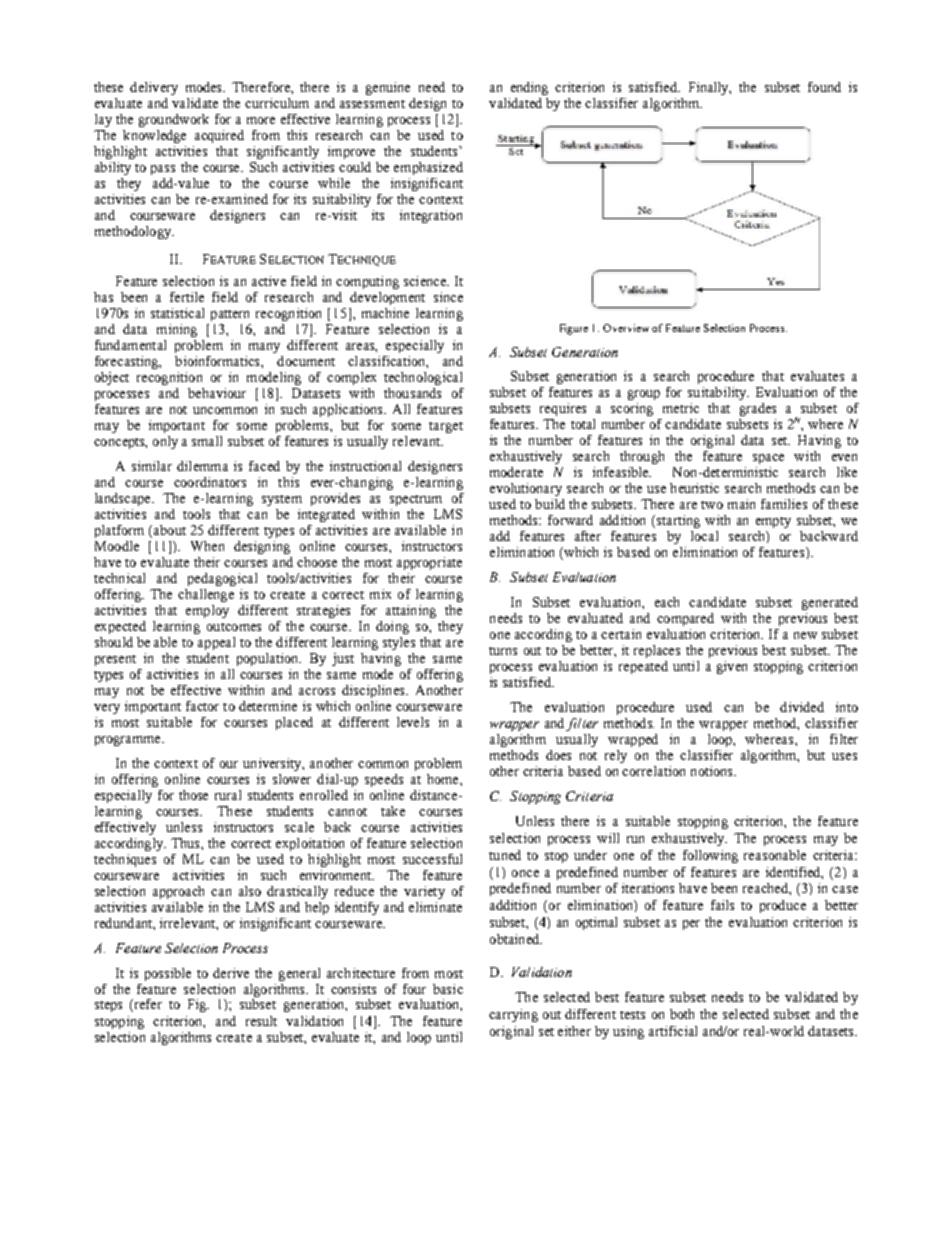 The width and height of the screenshot is (952, 1233). Describe the element at coordinates (174, 120) in the screenshot. I see `groundwork` at that location.
